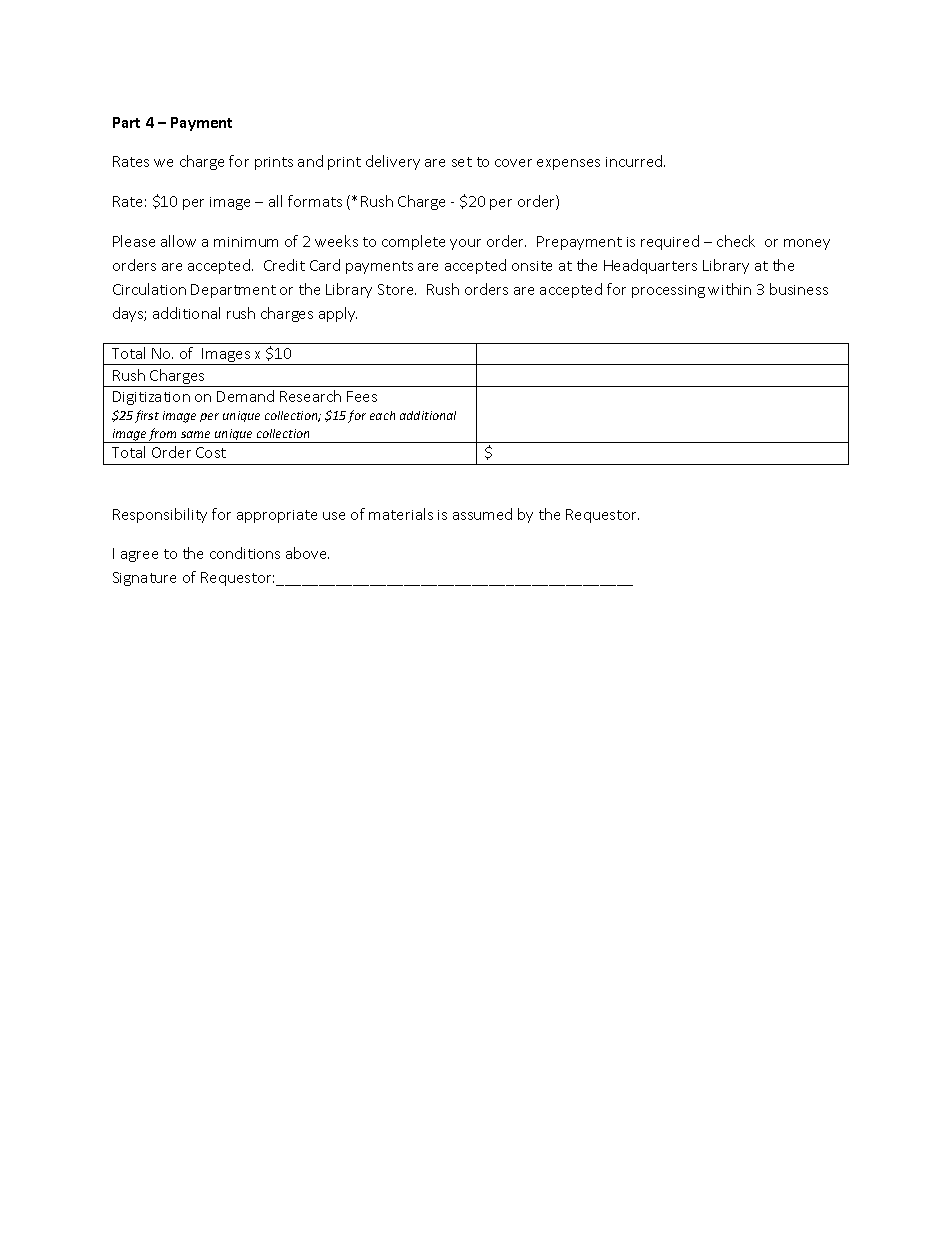  What do you see at coordinates (668, 291) in the screenshot?
I see `processing` at bounding box center [668, 291].
